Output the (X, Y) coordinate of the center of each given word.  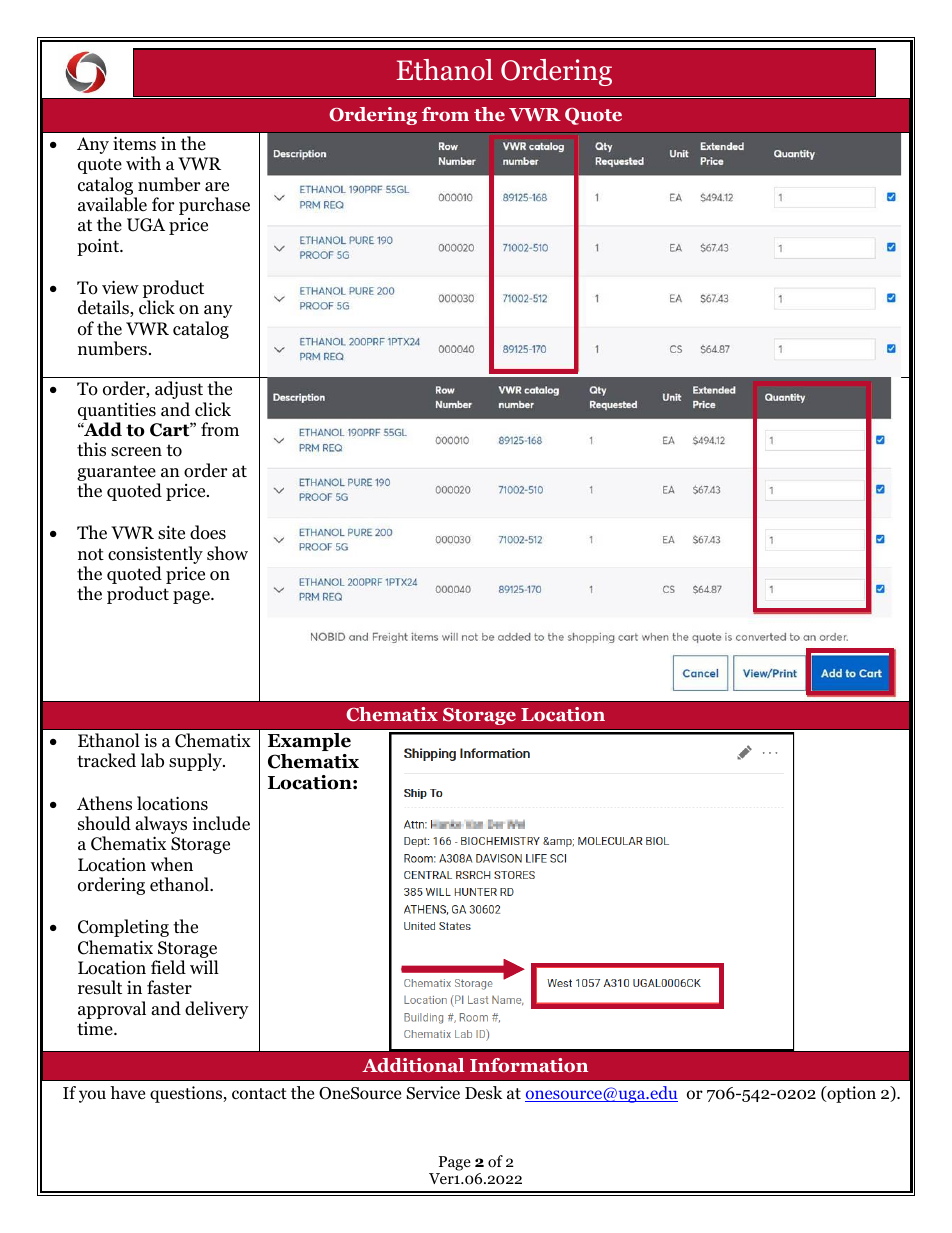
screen (136, 452)
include (221, 823)
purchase (214, 206)
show (227, 553)
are (217, 187)
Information (529, 1065)
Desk (483, 1092)
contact (259, 1094)
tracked (106, 760)
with (143, 163)
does (208, 532)
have (127, 1092)
